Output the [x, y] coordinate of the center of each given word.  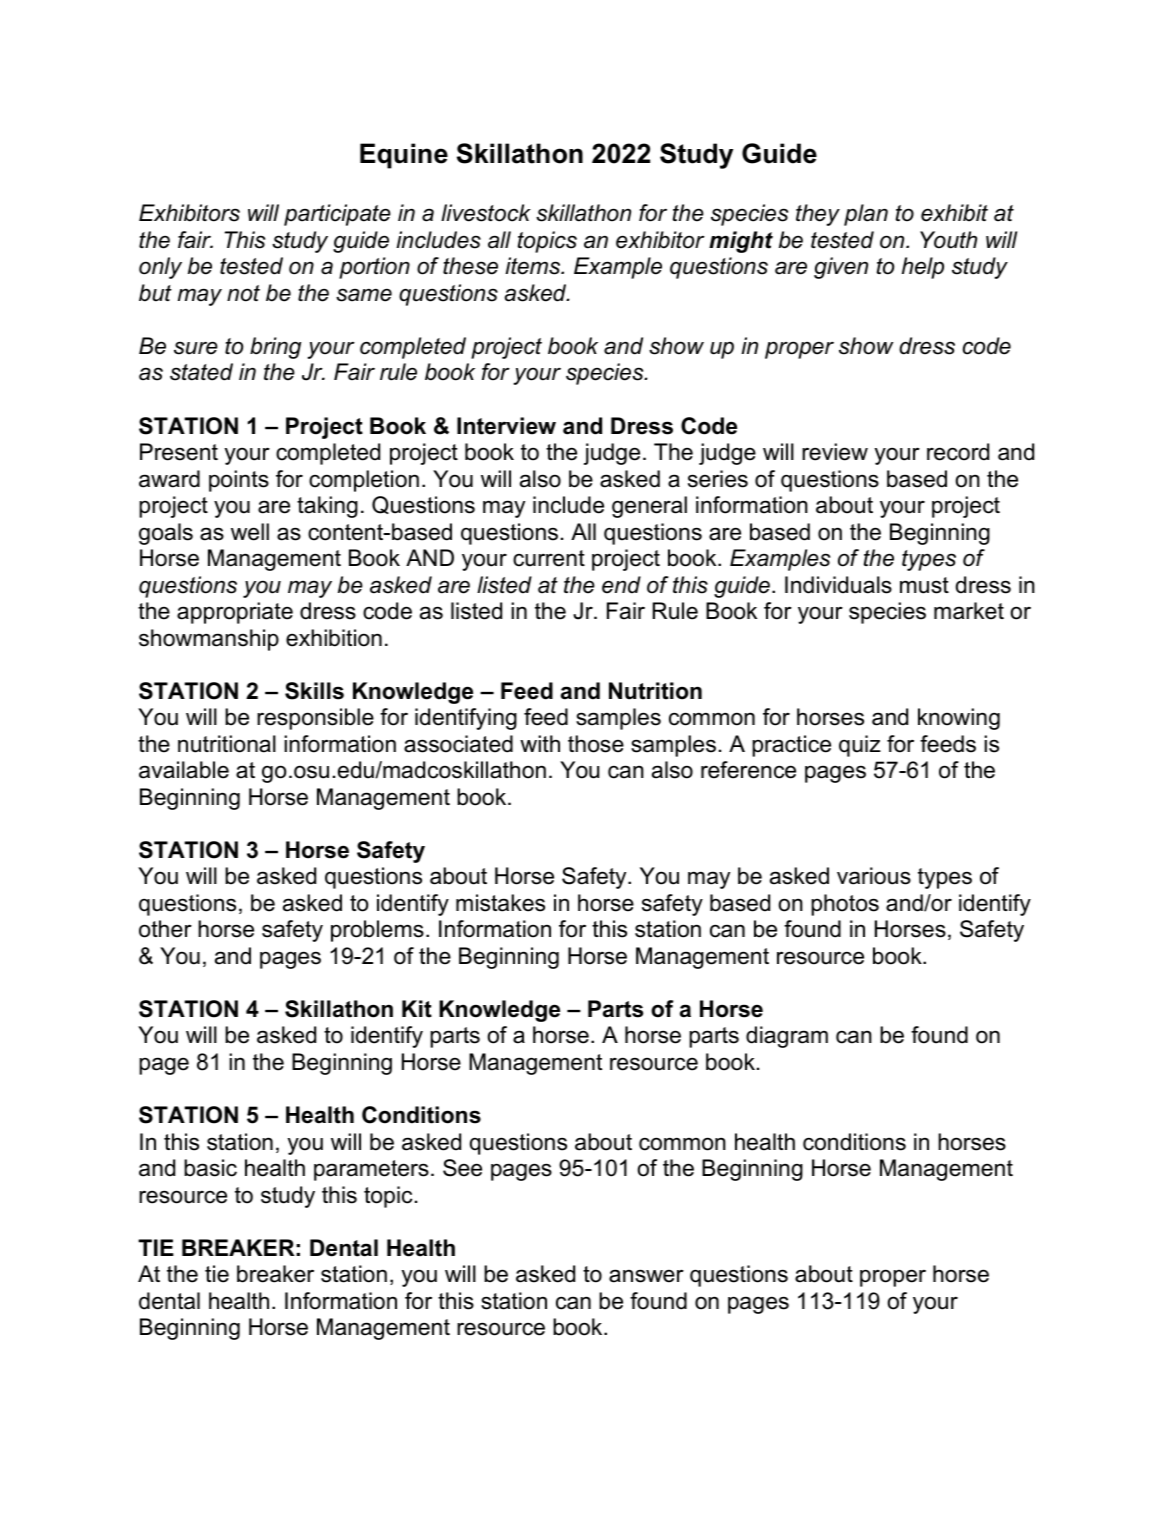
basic [210, 1168]
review [835, 452]
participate [337, 215]
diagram [787, 1037]
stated [201, 372]
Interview [506, 426]
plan [866, 215]
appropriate [235, 613]
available [184, 770]
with [540, 743]
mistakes [500, 903]
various [874, 876]
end [621, 585]
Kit [417, 1009]
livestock [486, 213]
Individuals [838, 585]
